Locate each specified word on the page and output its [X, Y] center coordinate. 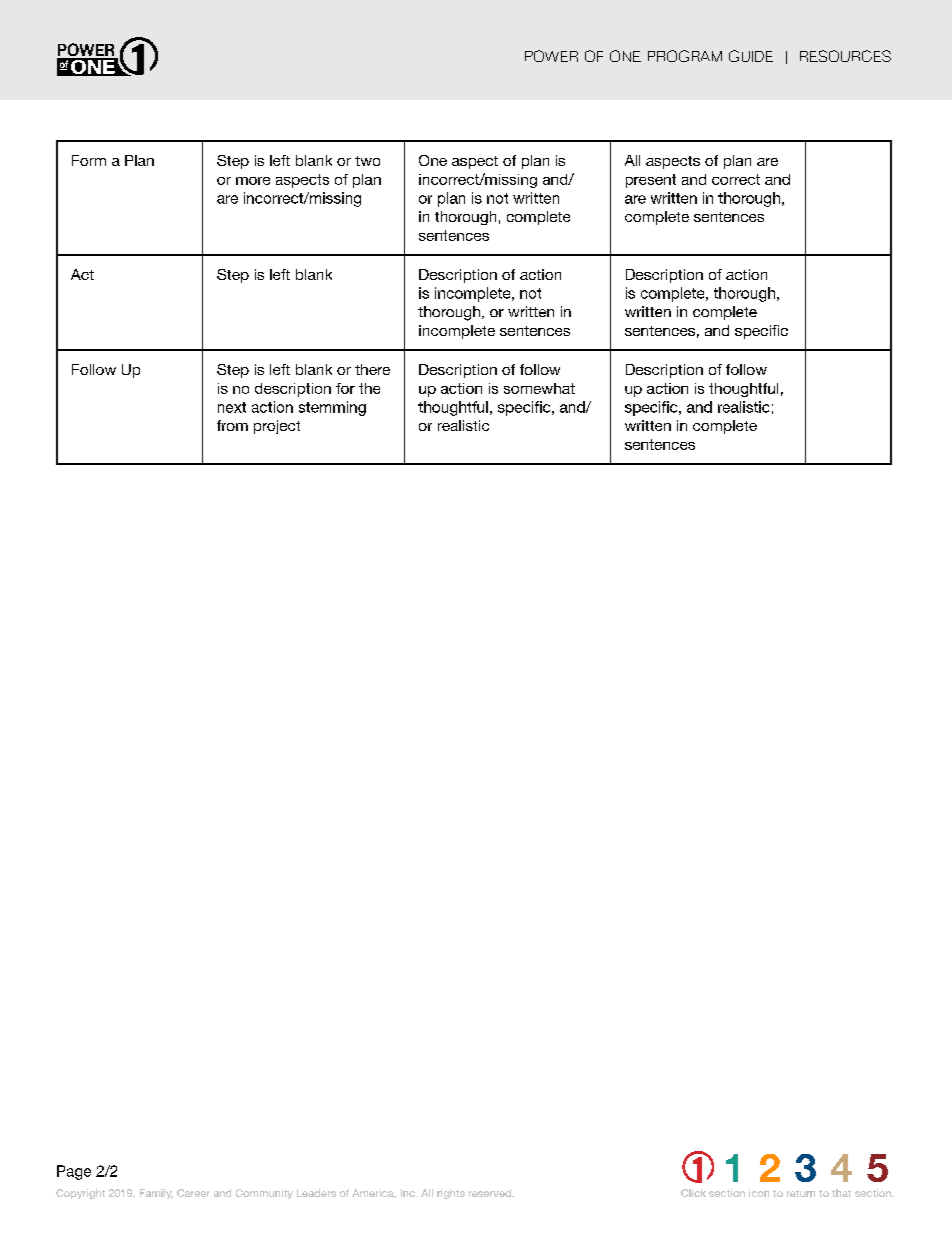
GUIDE [751, 56]
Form [89, 160]
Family [156, 1194]
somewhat [539, 388]
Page [74, 1172]
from [232, 425]
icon [759, 1193]
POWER [551, 56]
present [651, 181]
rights [451, 1194]
